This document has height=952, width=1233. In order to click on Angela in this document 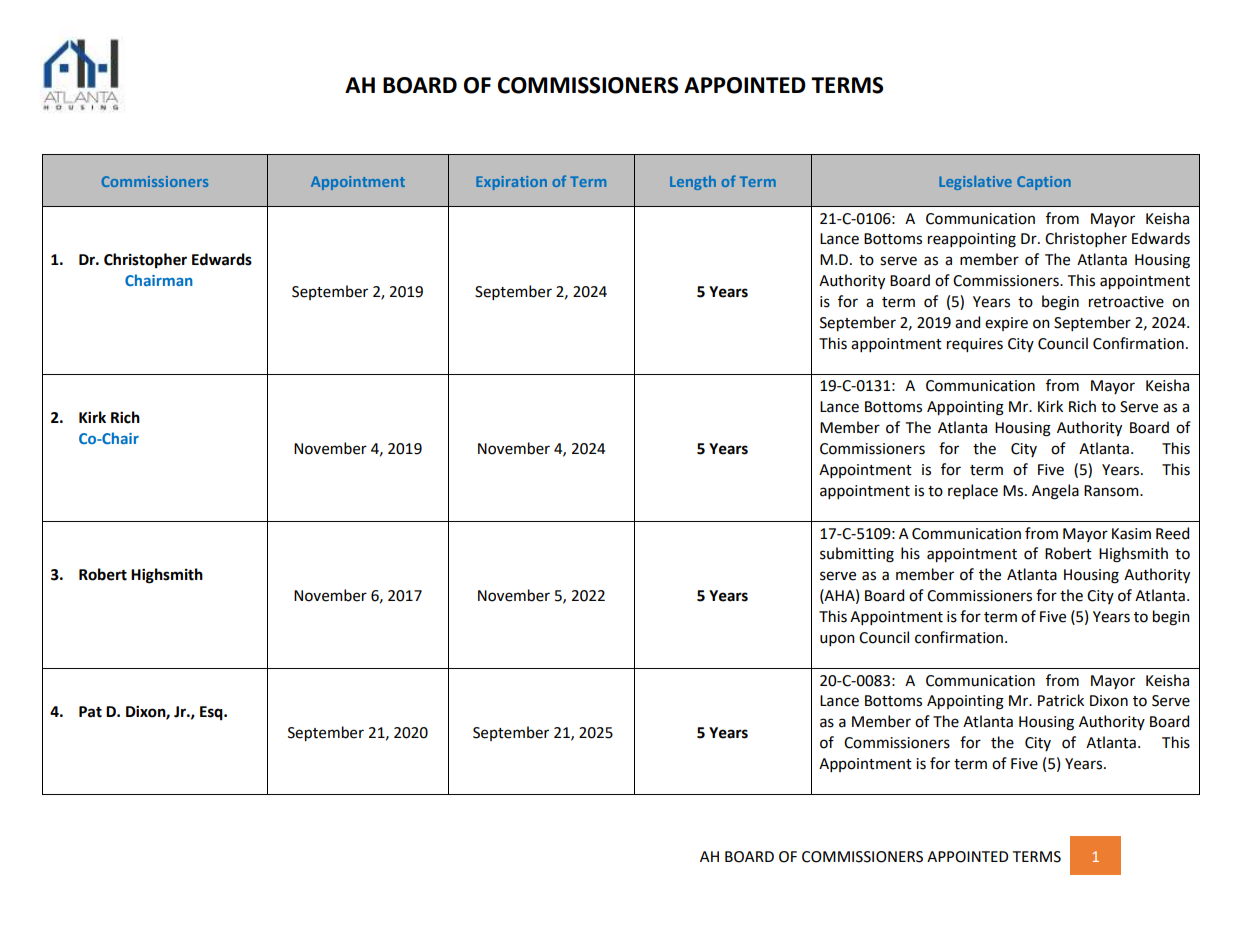, I will do `click(1055, 492)`.
